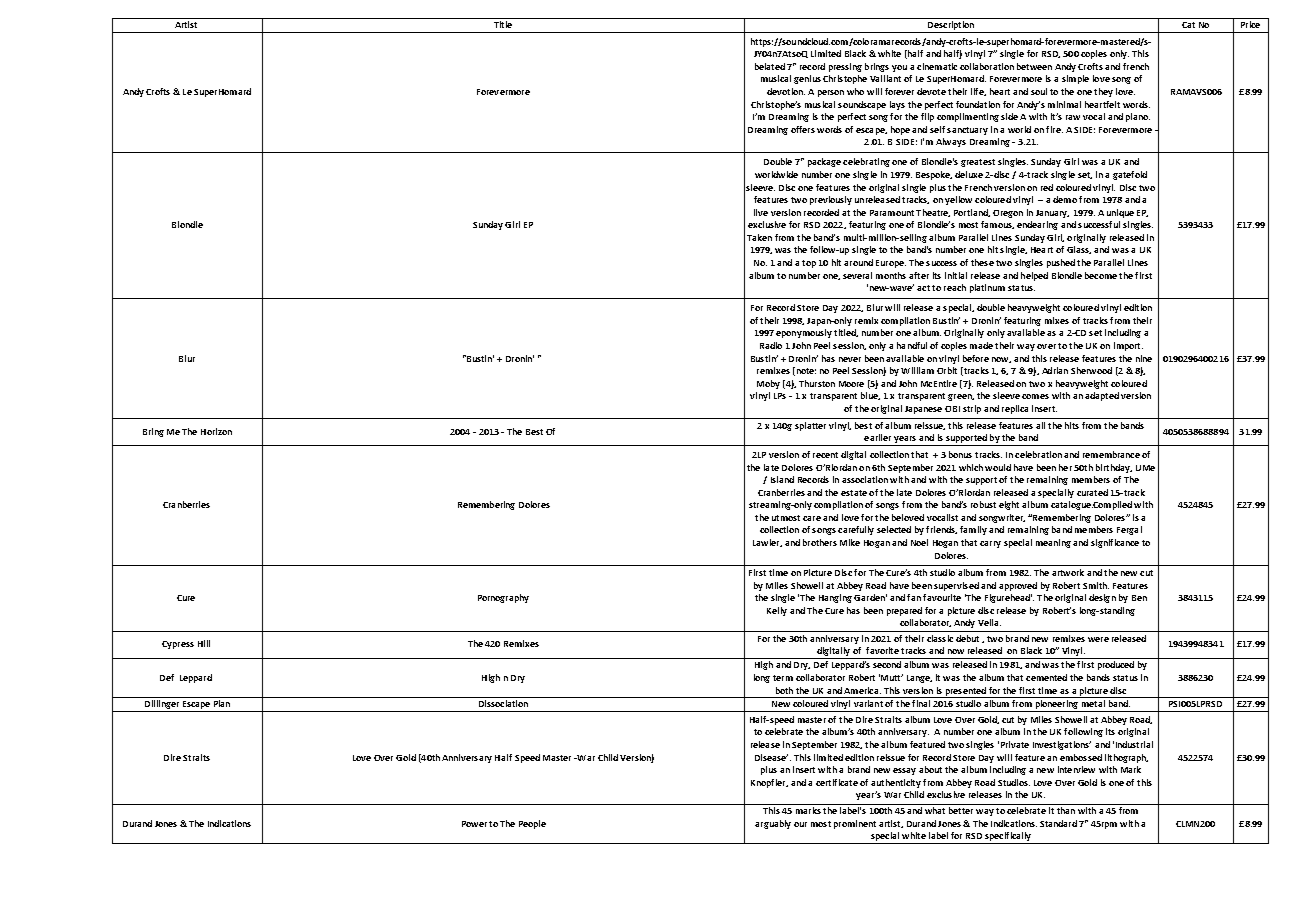  What do you see at coordinates (1053, 543) in the page?
I see `meaning` at bounding box center [1053, 543].
